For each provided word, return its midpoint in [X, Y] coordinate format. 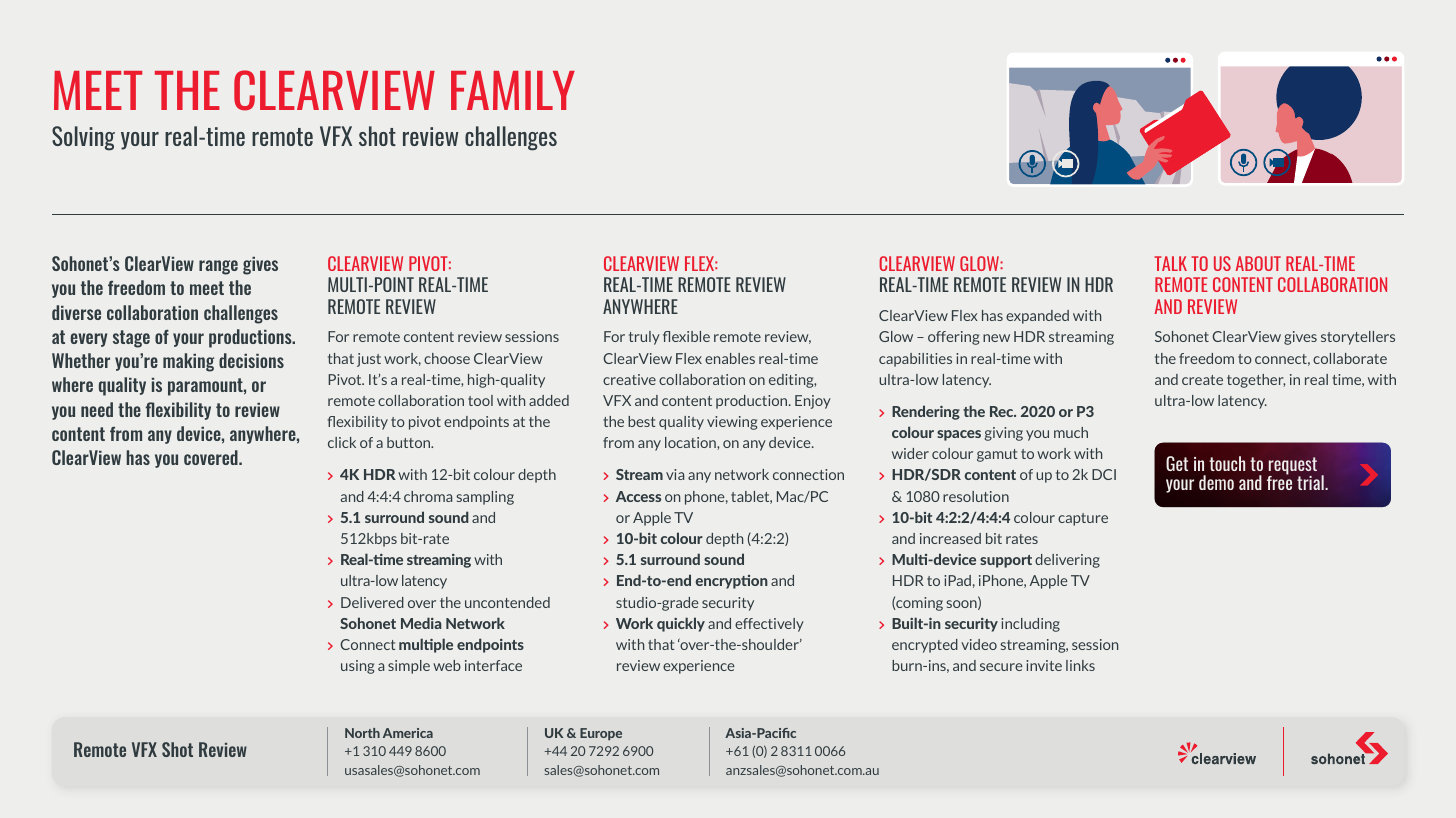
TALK [1170, 263]
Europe [601, 734]
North [362, 733]
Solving [83, 138]
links [1080, 665]
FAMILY [513, 90]
